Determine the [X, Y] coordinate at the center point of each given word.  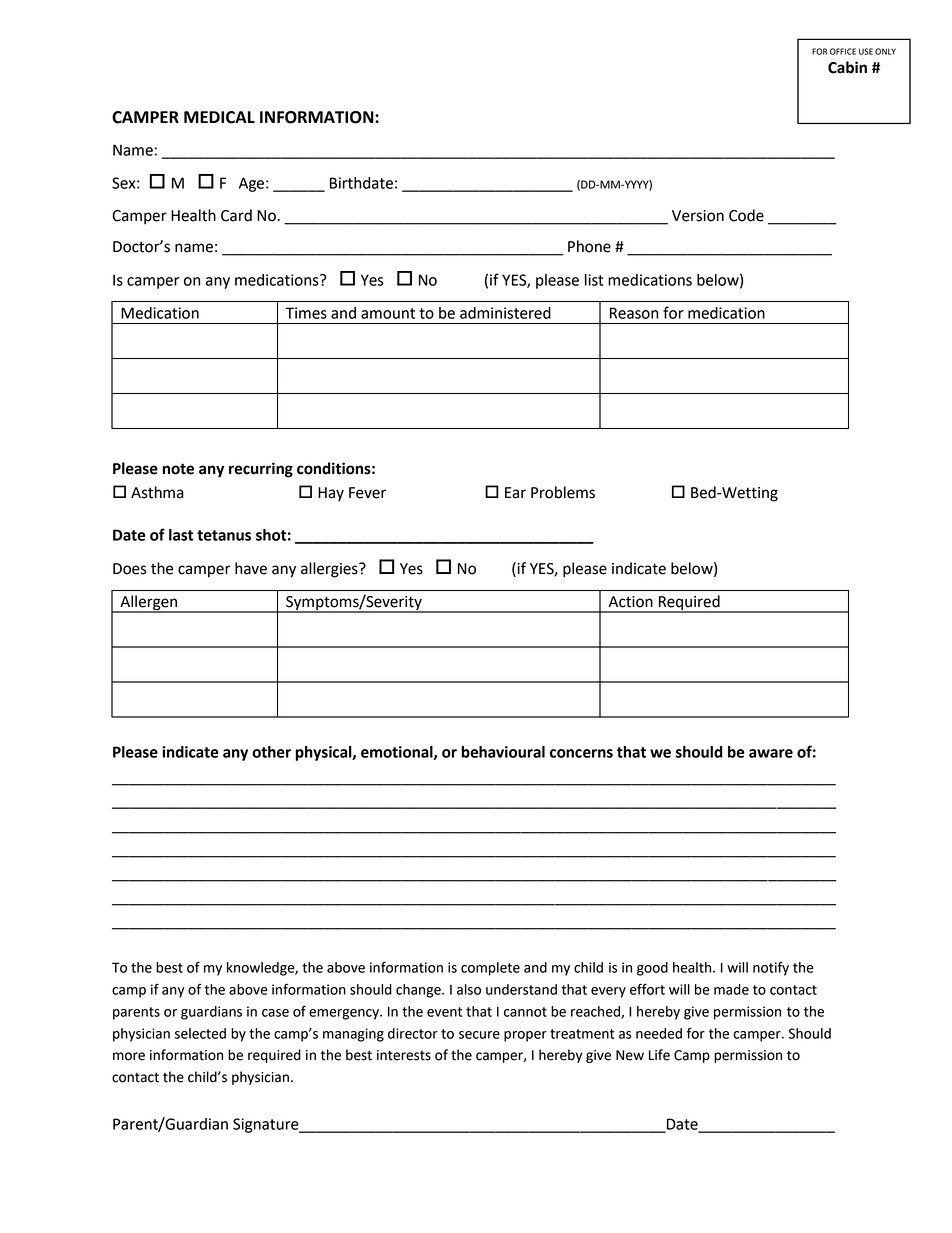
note [178, 469]
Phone [589, 246]
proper [525, 1036]
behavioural [503, 752]
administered [505, 313]
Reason [634, 313]
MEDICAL [219, 117]
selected [200, 1033]
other [271, 752]
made [731, 989]
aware [771, 753]
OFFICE [843, 51]
